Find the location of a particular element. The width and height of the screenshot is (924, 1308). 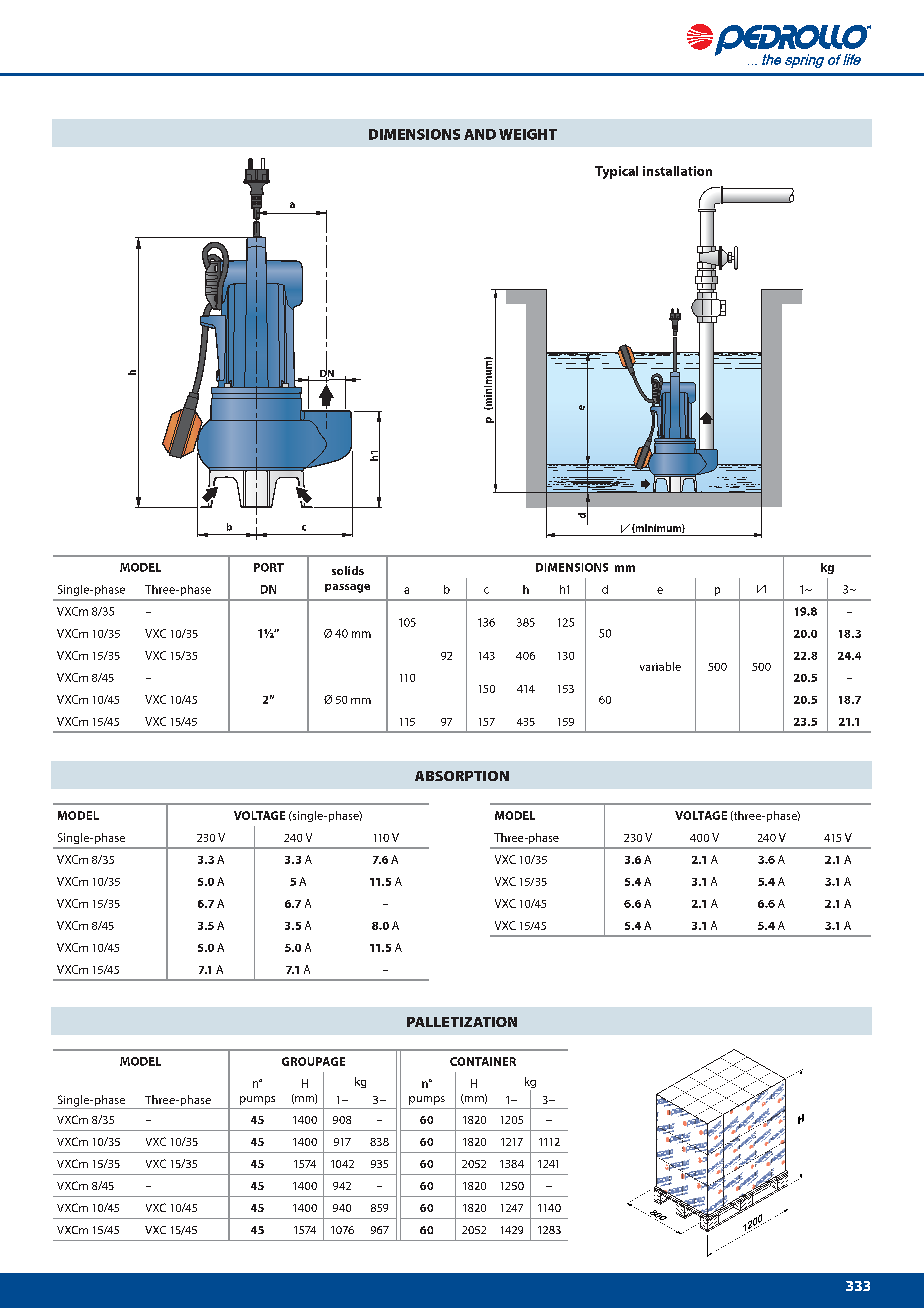

AND is located at coordinates (480, 134).
